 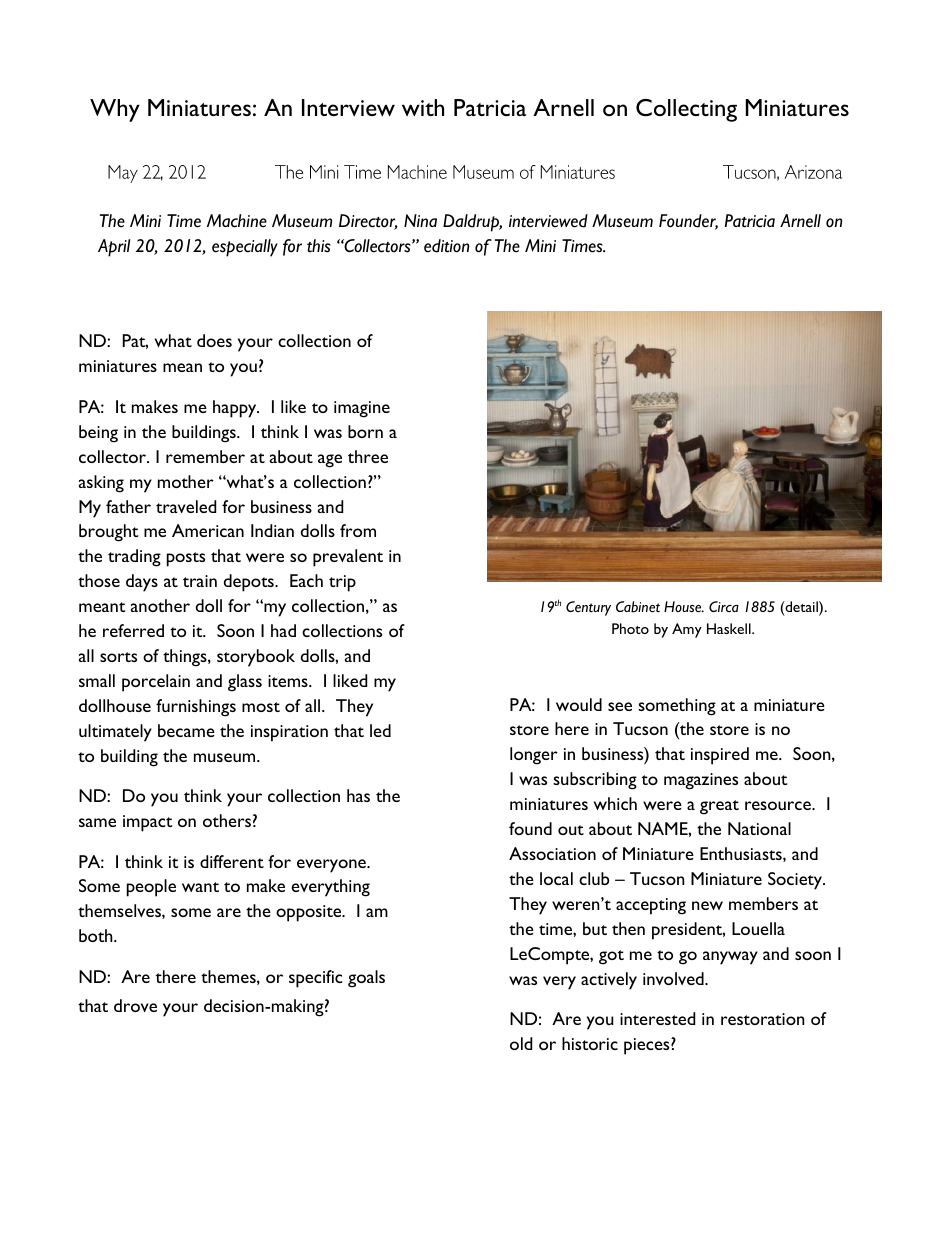 What do you see at coordinates (348, 558) in the document?
I see `prevalent` at bounding box center [348, 558].
